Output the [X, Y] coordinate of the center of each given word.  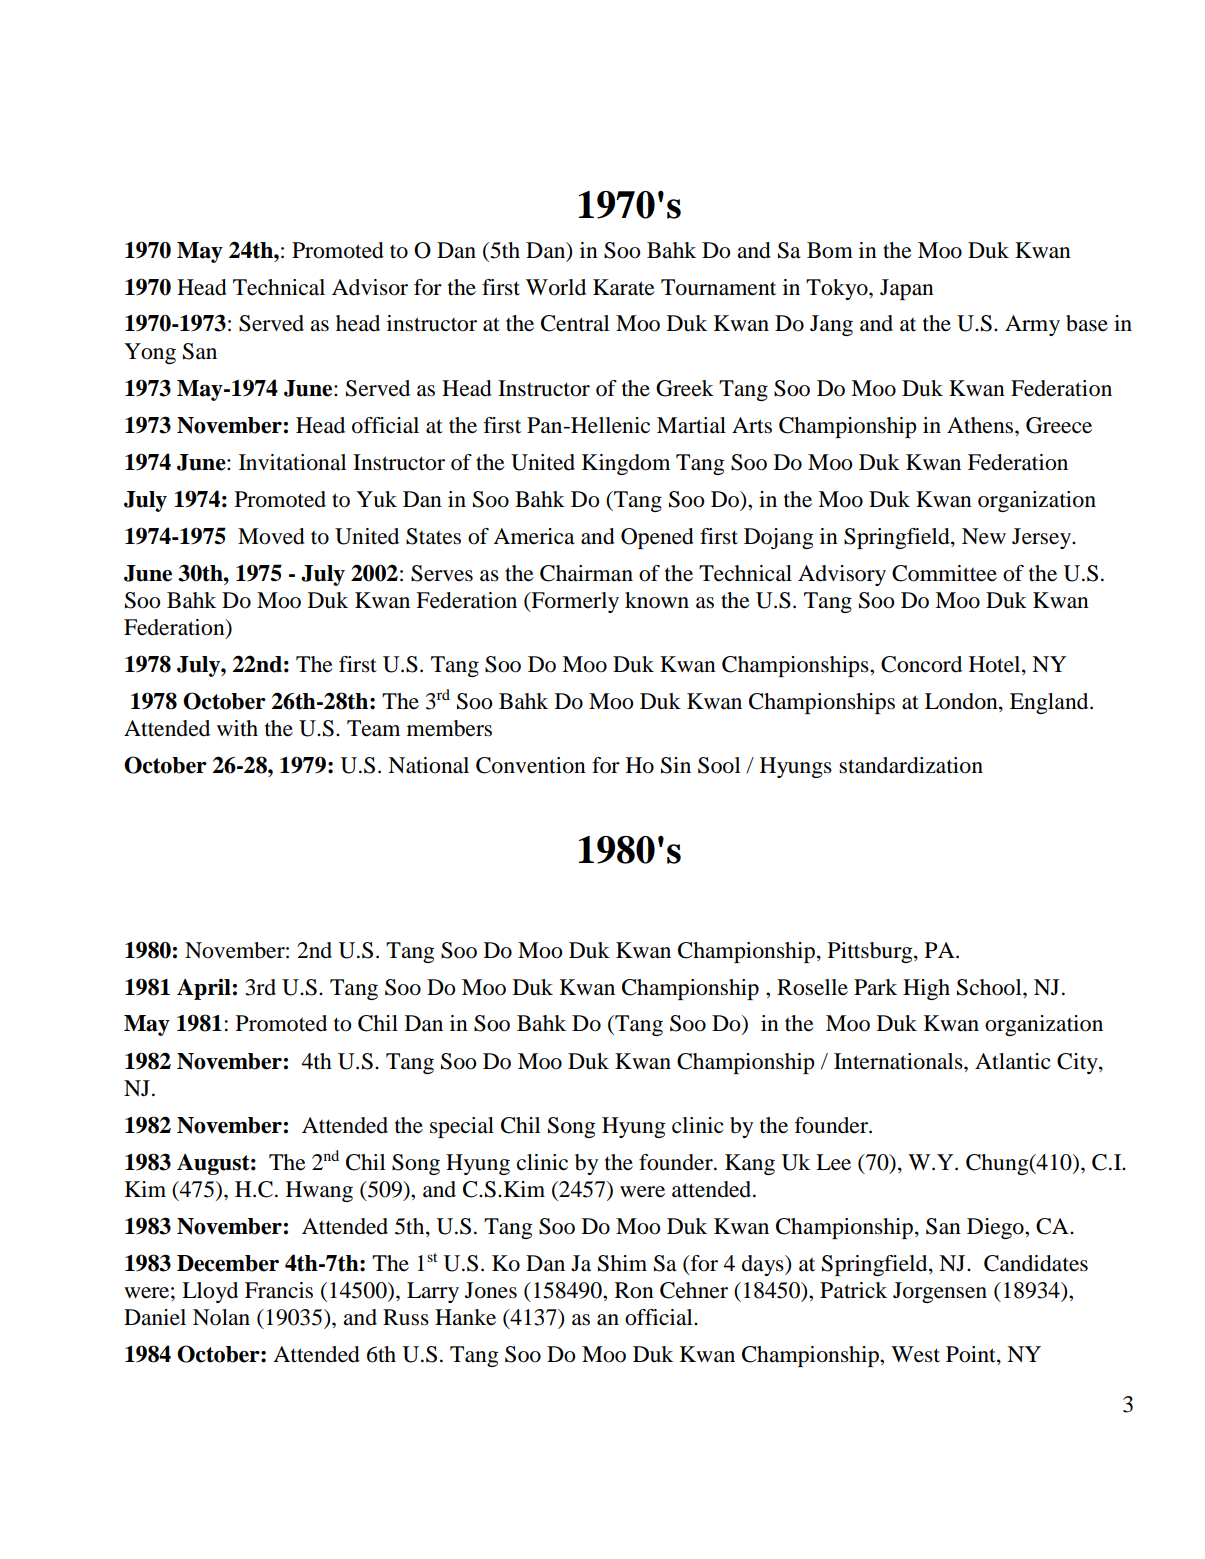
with [237, 728]
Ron [634, 1290]
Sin [676, 765]
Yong [150, 353]
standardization [911, 765]
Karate [624, 287]
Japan [907, 289]
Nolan [221, 1317]
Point [972, 1355]
